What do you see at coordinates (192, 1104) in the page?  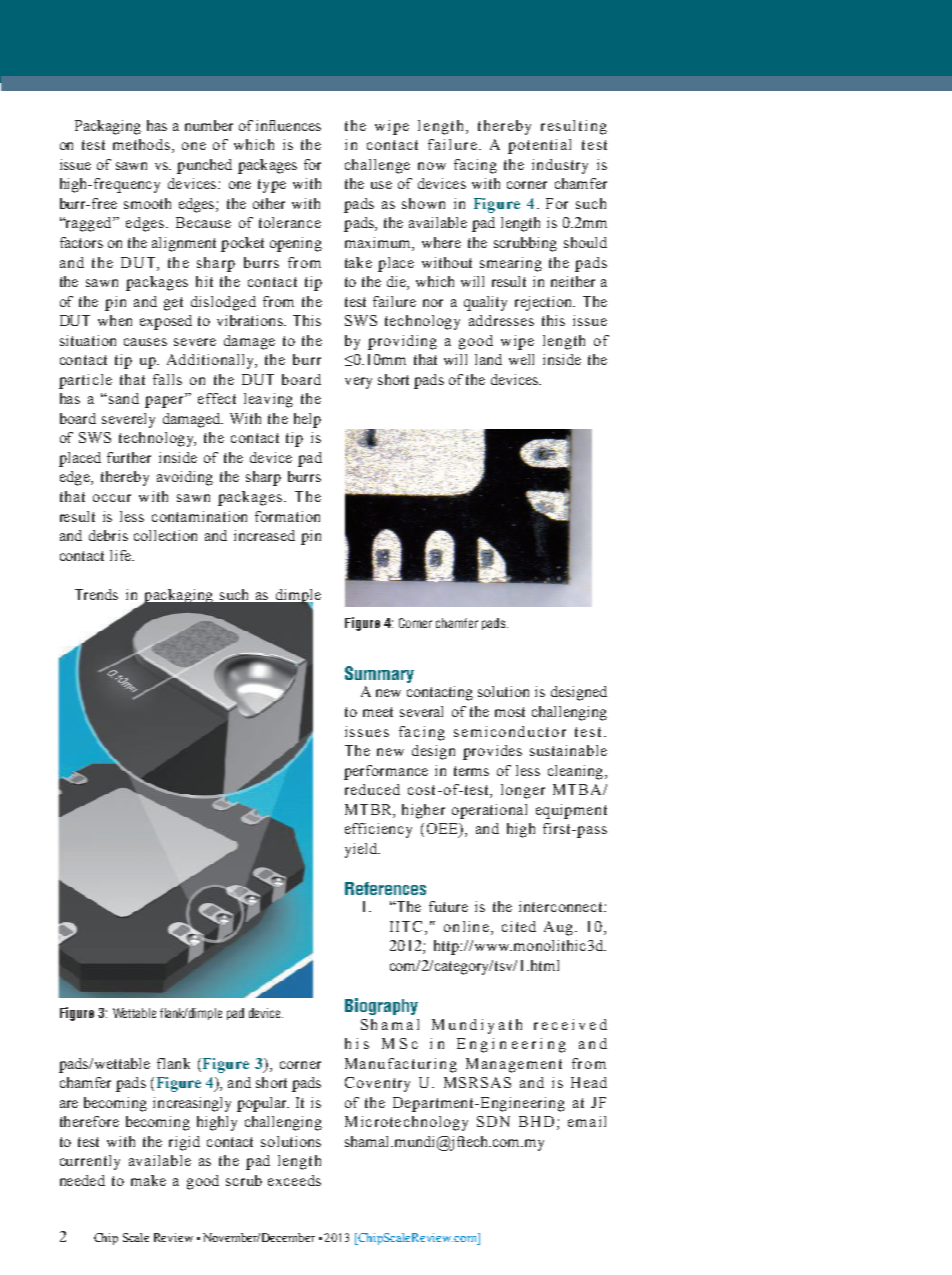 I see `increasingly` at bounding box center [192, 1104].
